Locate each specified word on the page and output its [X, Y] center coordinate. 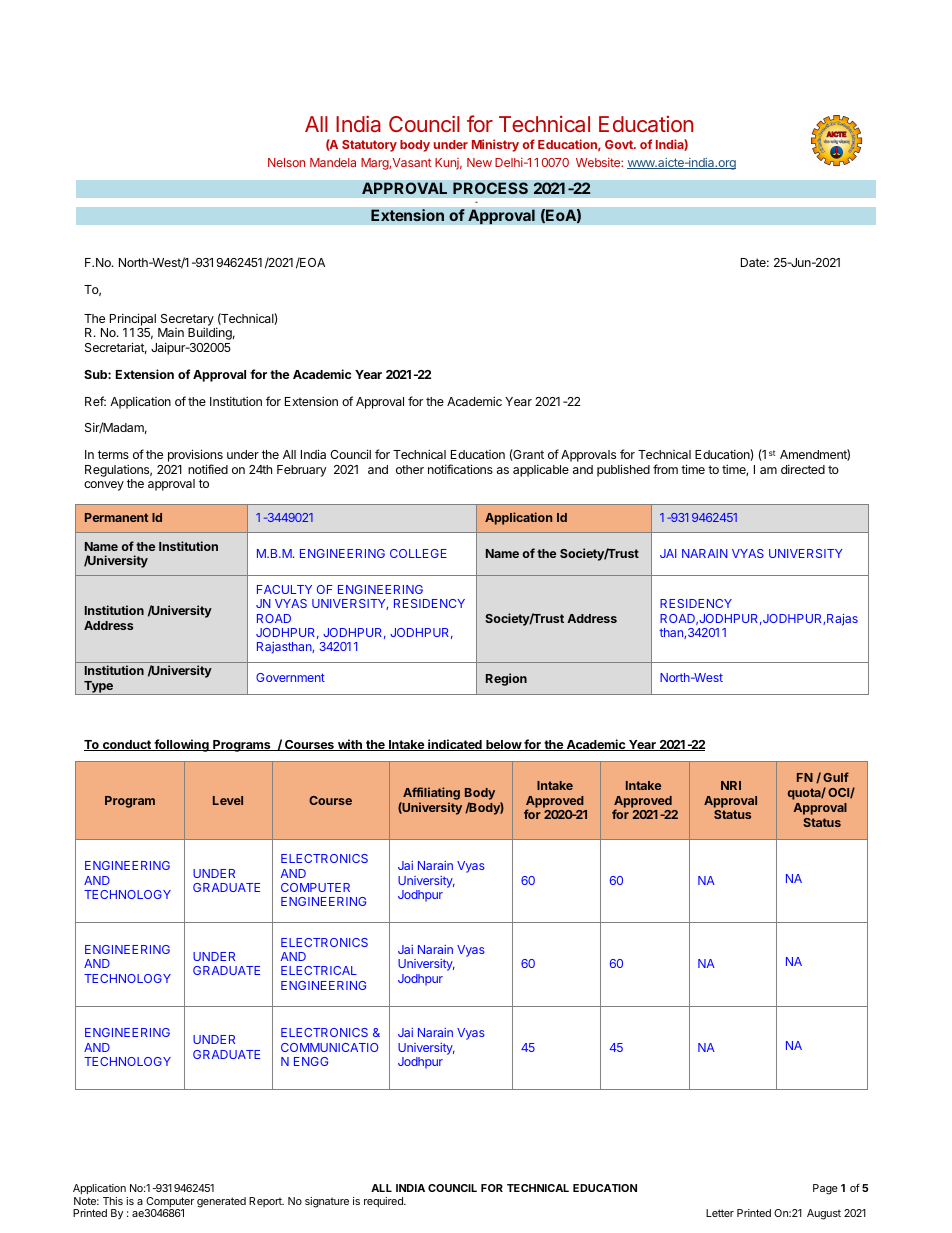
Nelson [286, 162]
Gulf [836, 777]
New [479, 162]
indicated [455, 745]
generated [221, 1202]
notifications [460, 469]
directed [803, 469]
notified [208, 469]
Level [228, 800]
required [384, 1202]
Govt [620, 144]
